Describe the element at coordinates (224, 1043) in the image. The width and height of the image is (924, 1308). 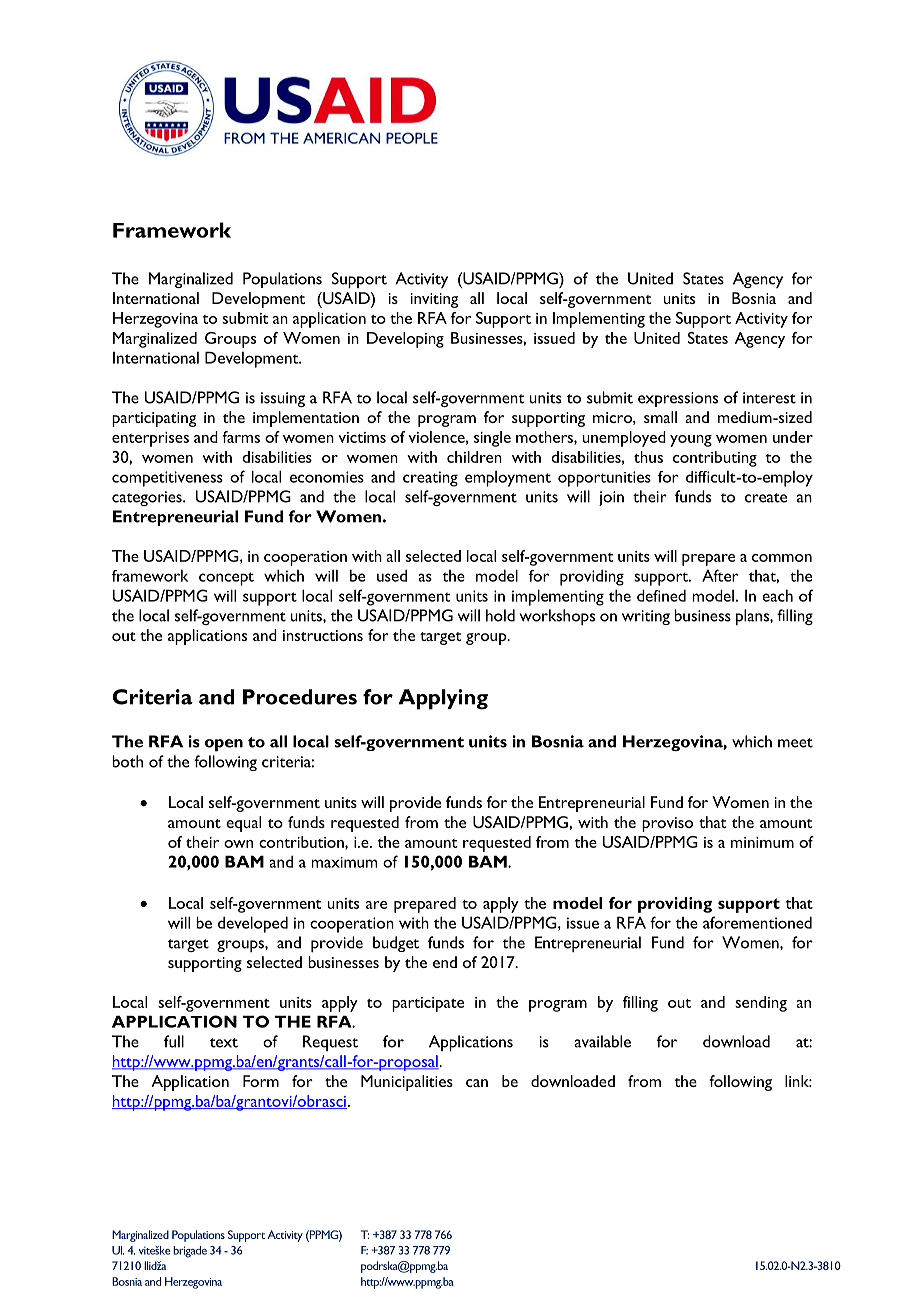
I see `text` at that location.
